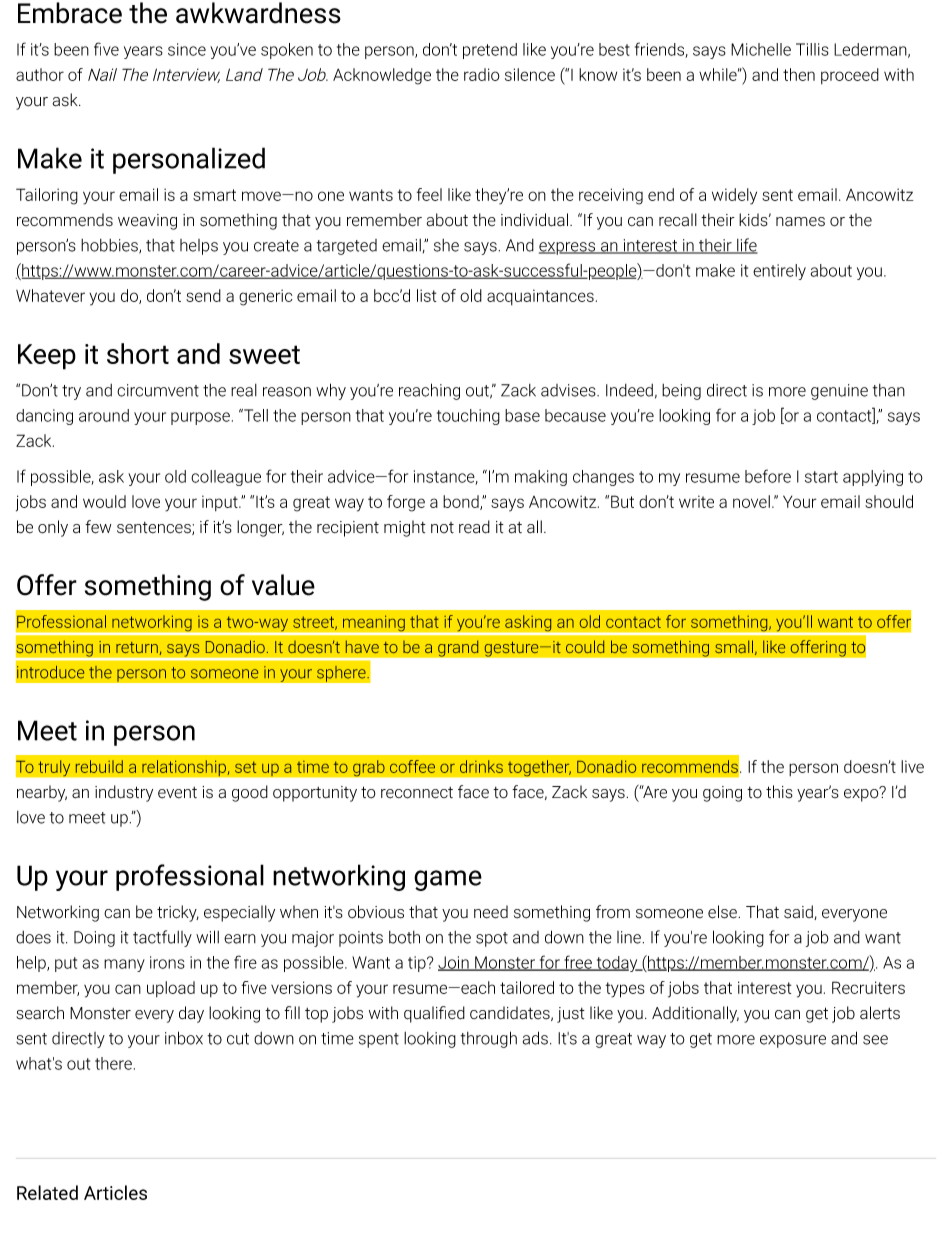 This screenshot has height=1233, width=952. I want to click on pretend, so click(490, 51).
